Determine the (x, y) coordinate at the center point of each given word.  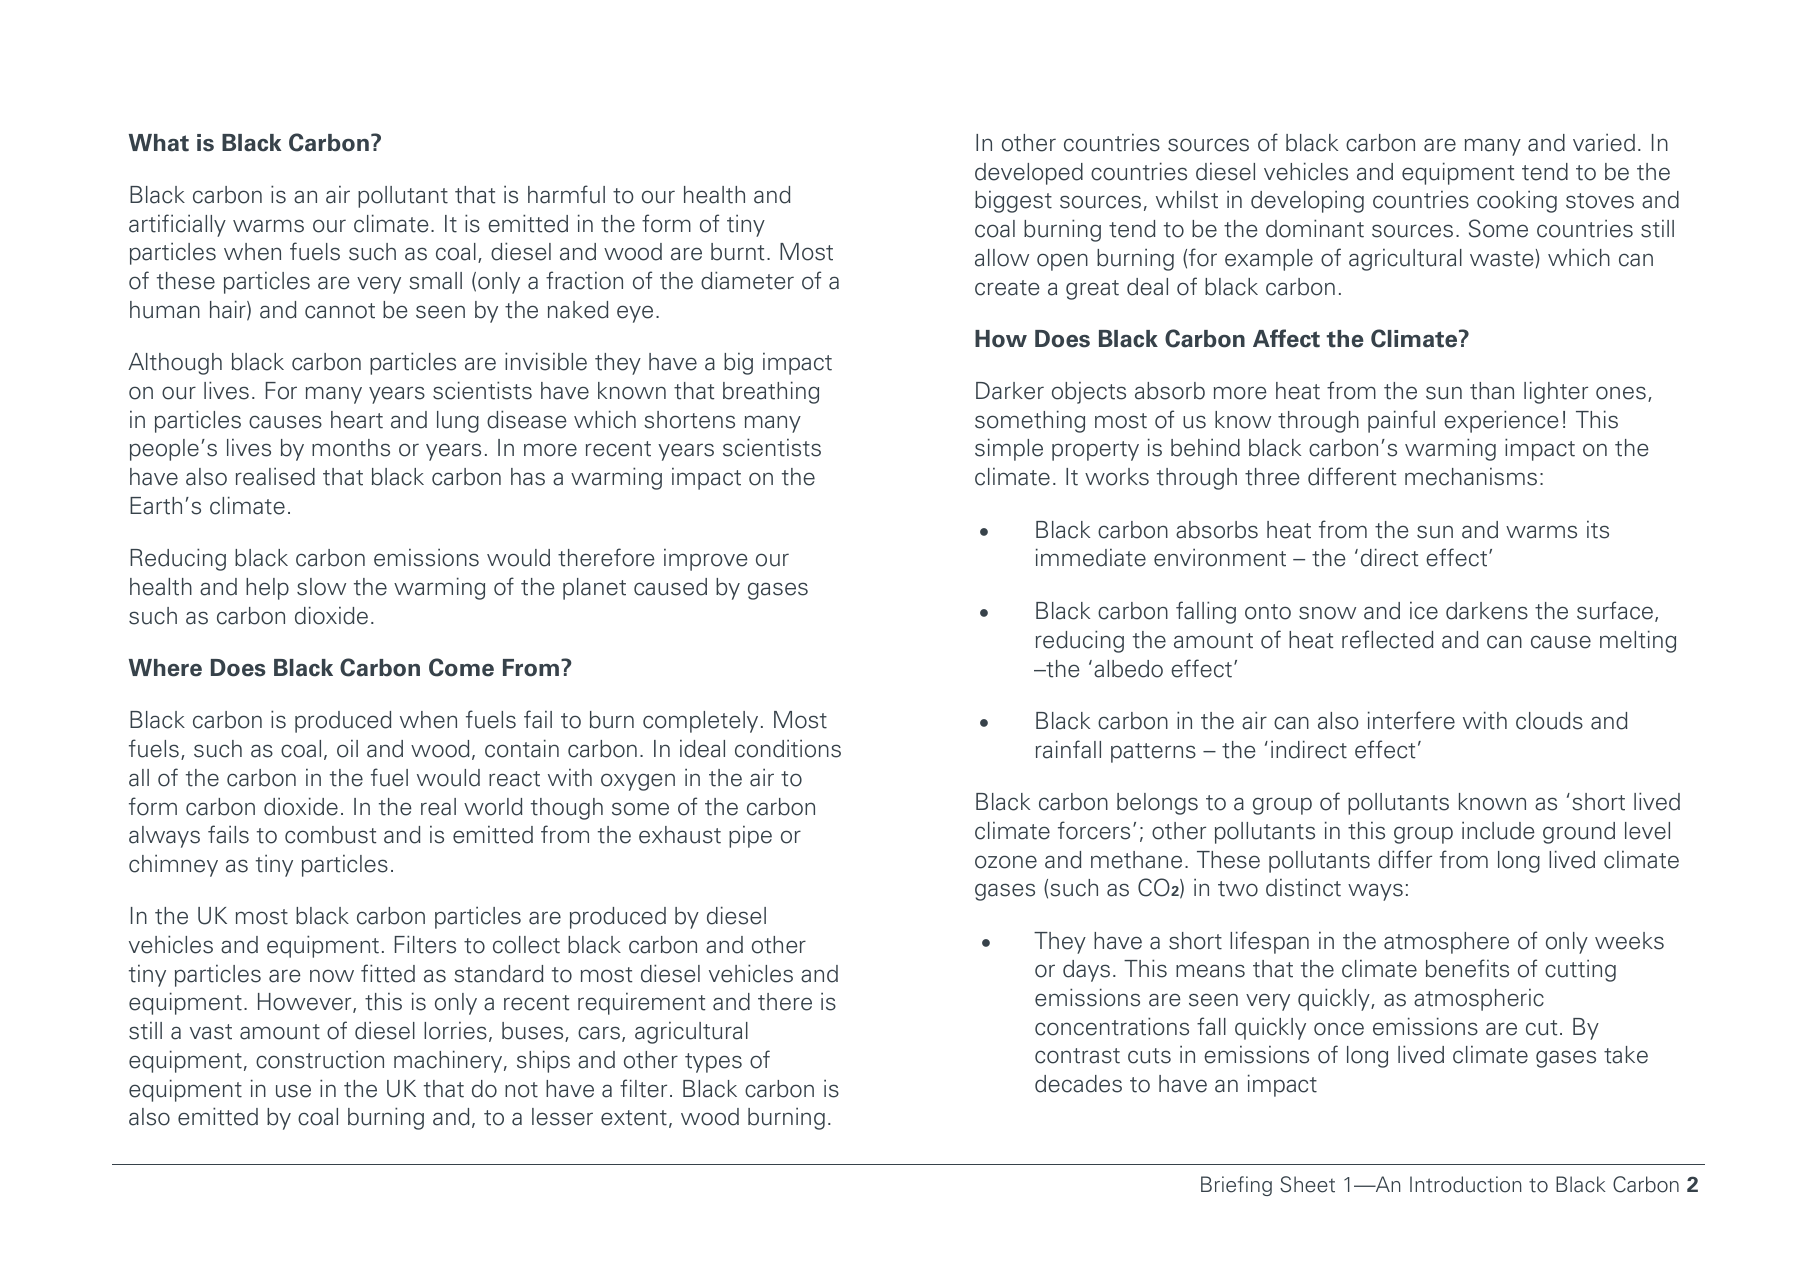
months (351, 448)
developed (1029, 174)
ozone (1006, 862)
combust (330, 835)
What (159, 143)
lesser (562, 1117)
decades (1078, 1084)
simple (1009, 449)
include (1498, 830)
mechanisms (1471, 477)
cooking (1517, 201)
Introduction (1465, 1184)
